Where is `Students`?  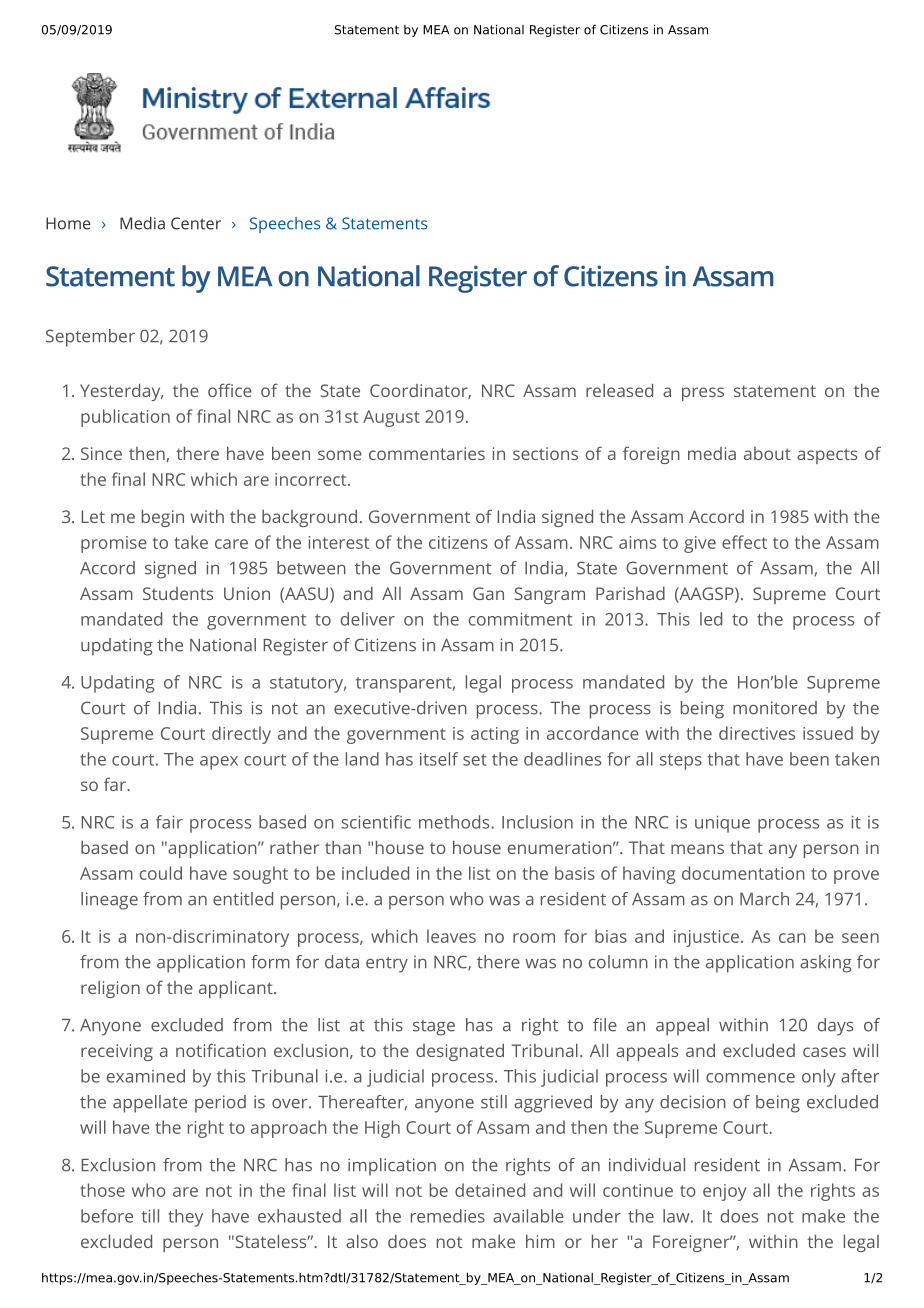
Students is located at coordinates (178, 593).
